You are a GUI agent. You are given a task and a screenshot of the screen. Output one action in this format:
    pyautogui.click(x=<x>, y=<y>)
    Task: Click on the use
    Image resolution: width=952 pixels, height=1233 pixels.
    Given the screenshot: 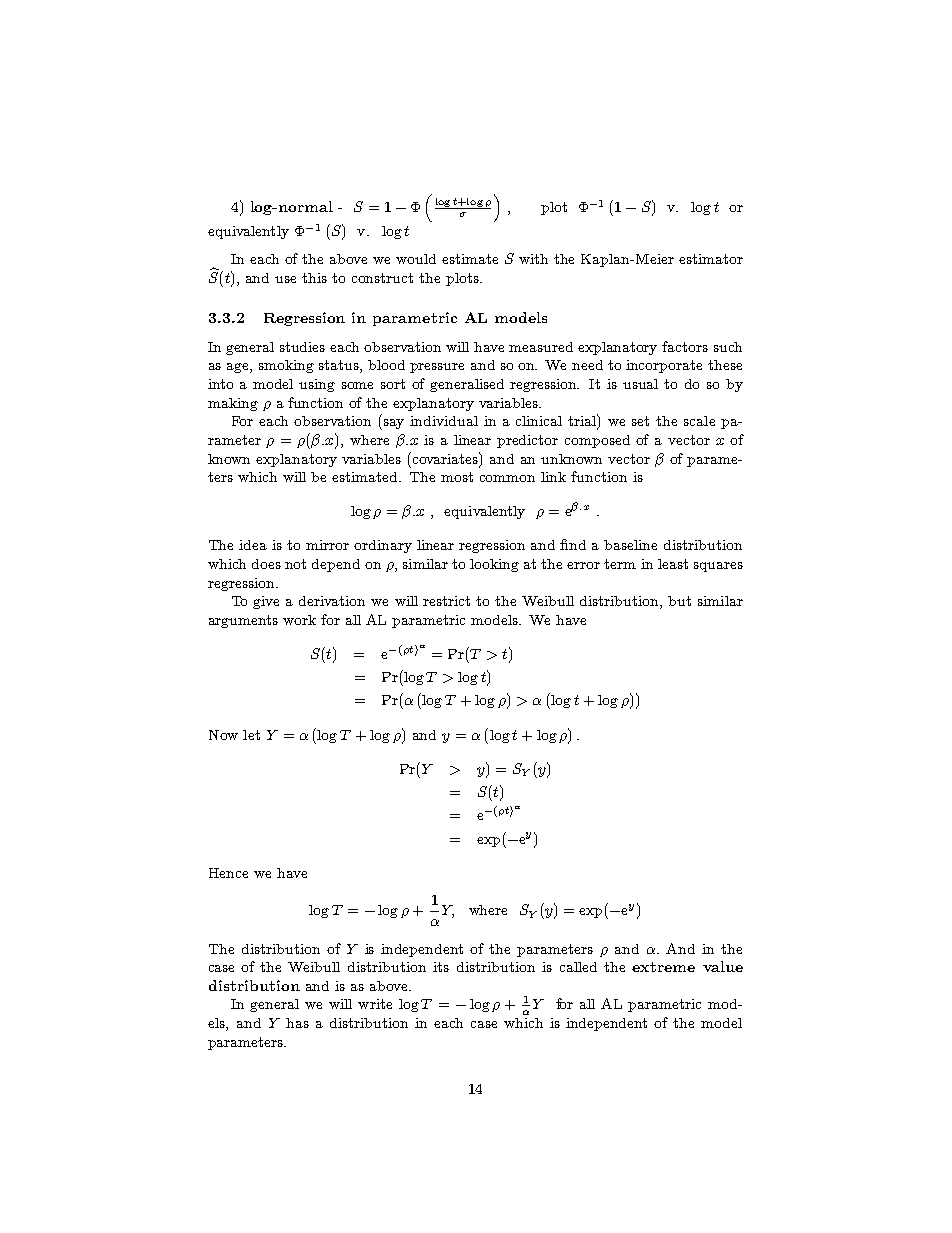 What is the action you would take?
    pyautogui.click(x=285, y=279)
